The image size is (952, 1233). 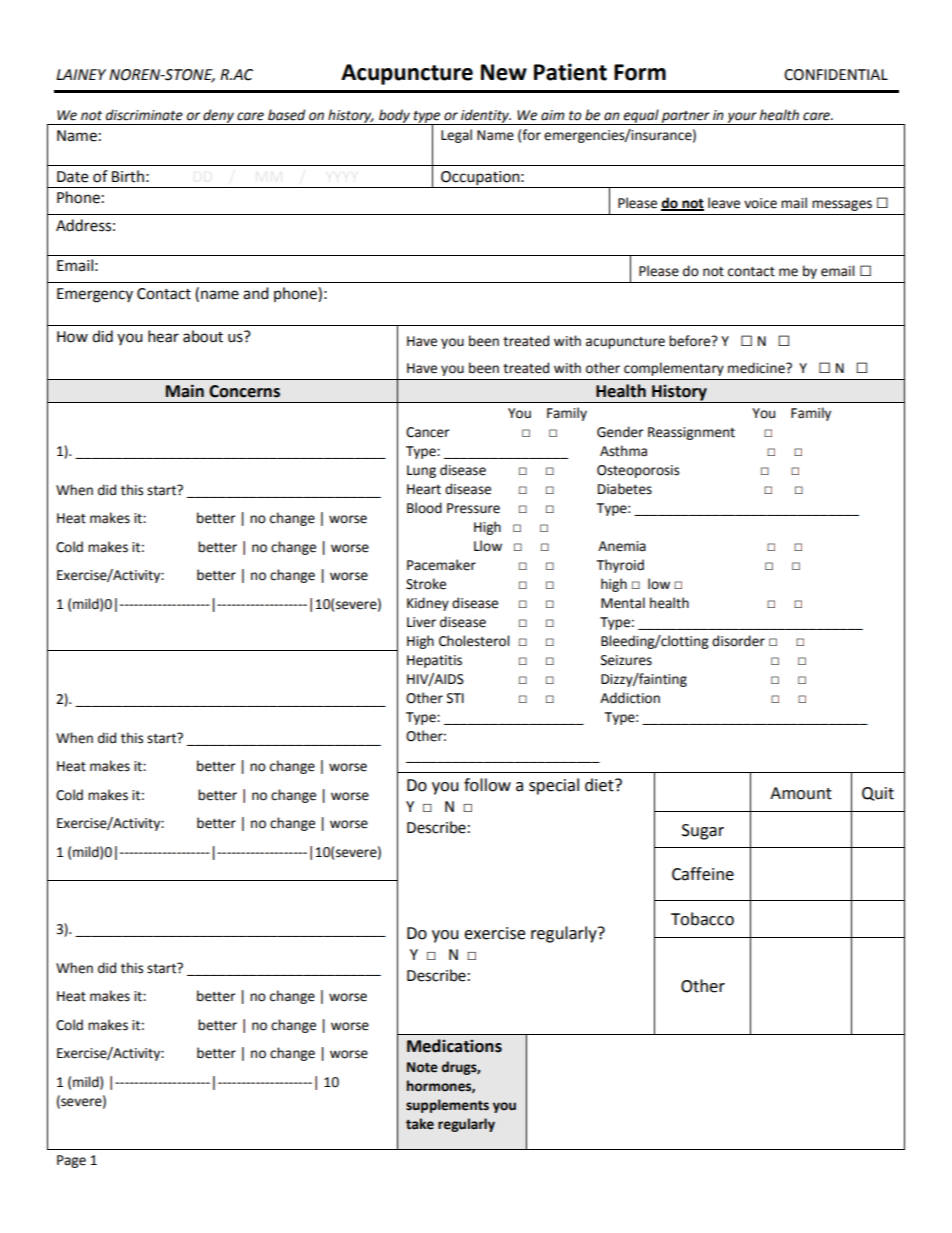 What do you see at coordinates (703, 874) in the screenshot?
I see `Caffeine` at bounding box center [703, 874].
